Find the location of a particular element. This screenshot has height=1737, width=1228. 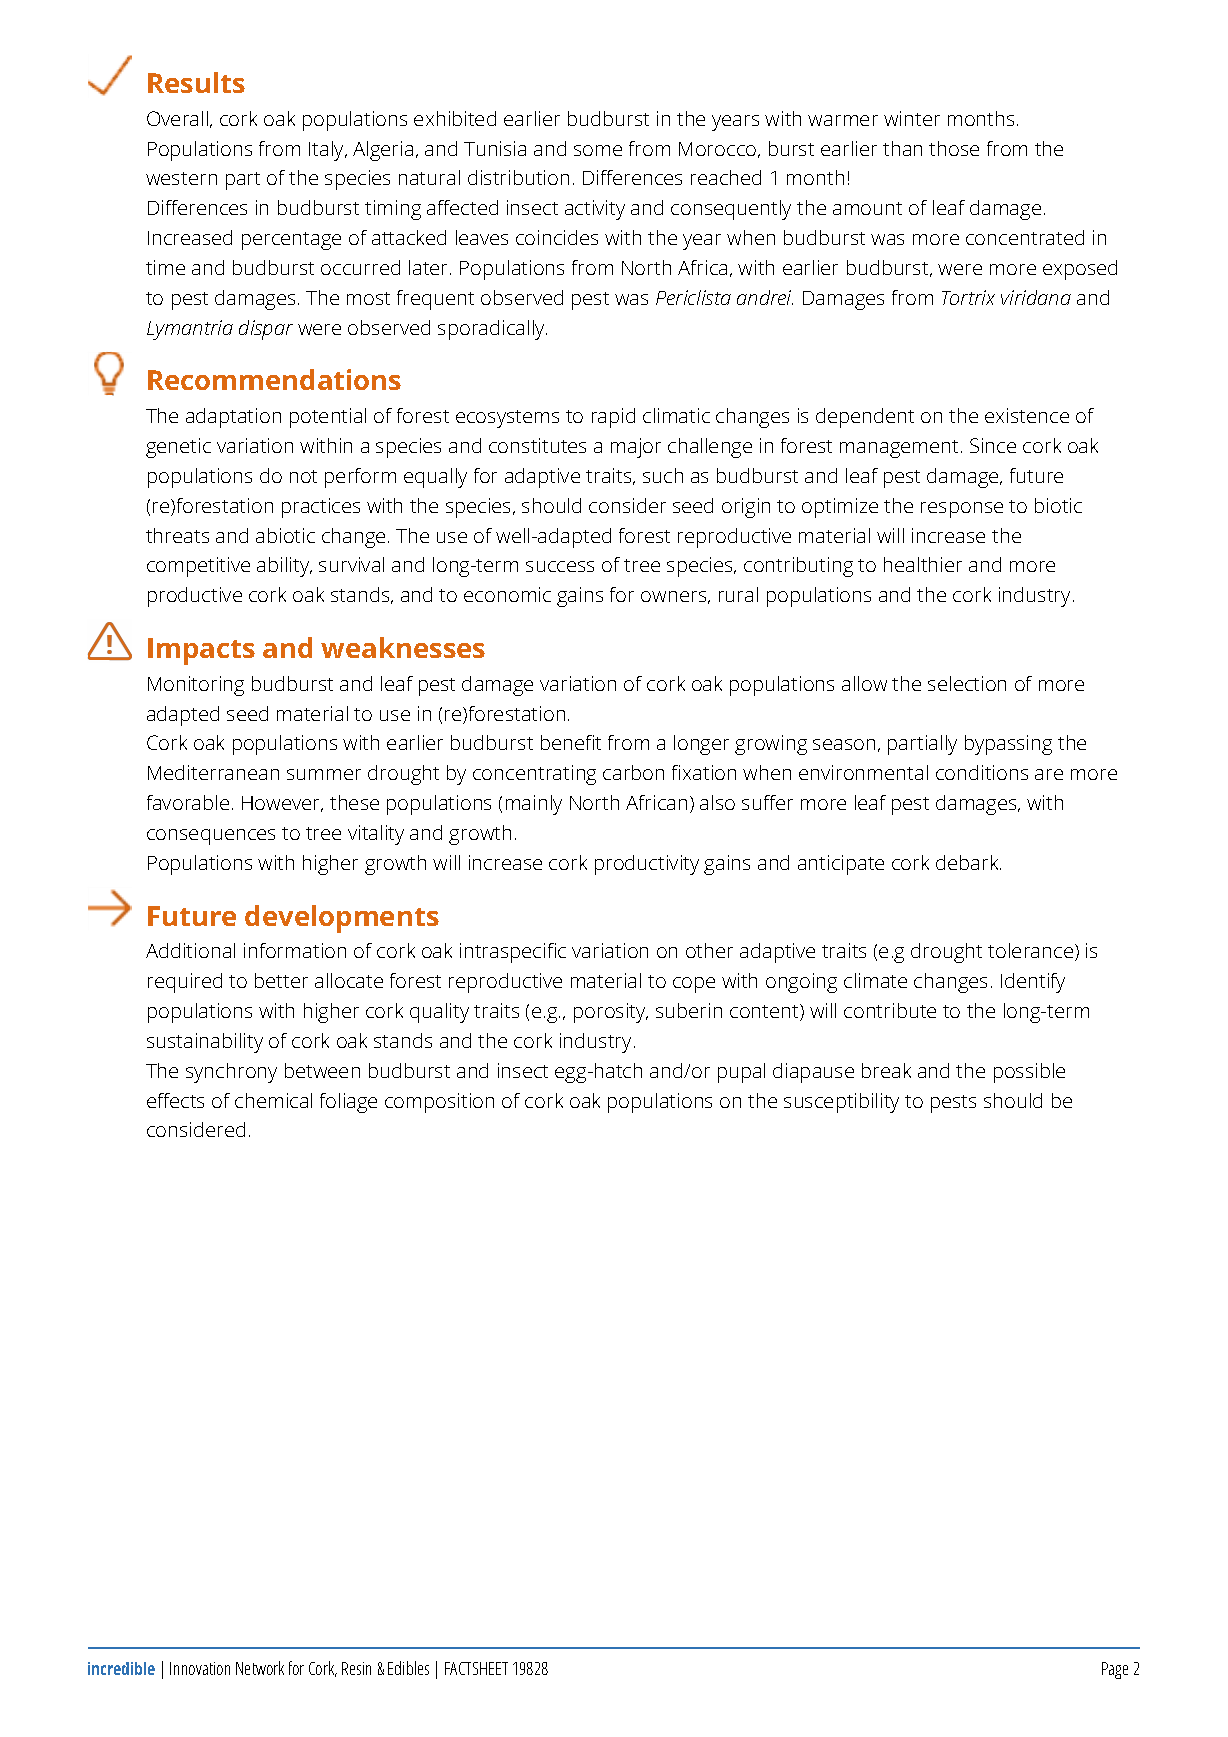

Overall is located at coordinates (177, 118).
